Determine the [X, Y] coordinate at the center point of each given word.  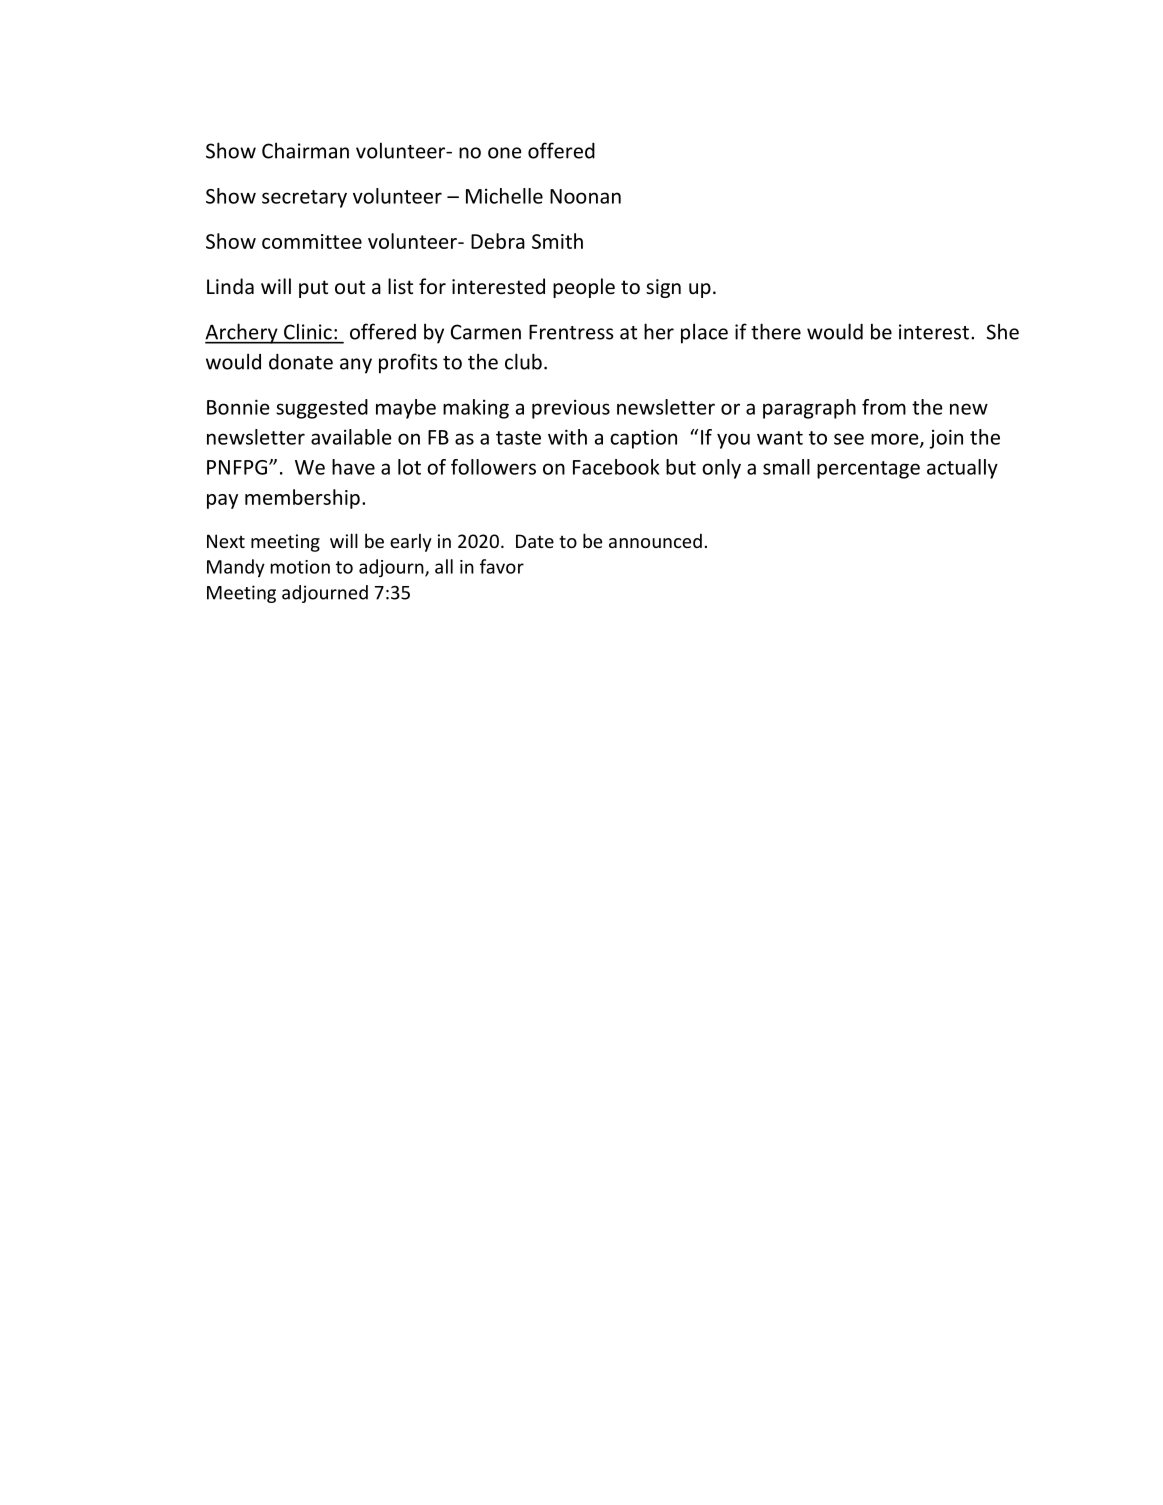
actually [962, 469]
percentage [868, 470]
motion [300, 567]
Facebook [616, 467]
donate [301, 361]
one [505, 153]
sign [663, 288]
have [353, 467]
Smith [557, 241]
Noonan [585, 196]
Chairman [305, 150]
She [1003, 331]
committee [312, 241]
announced [655, 541]
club [523, 361]
